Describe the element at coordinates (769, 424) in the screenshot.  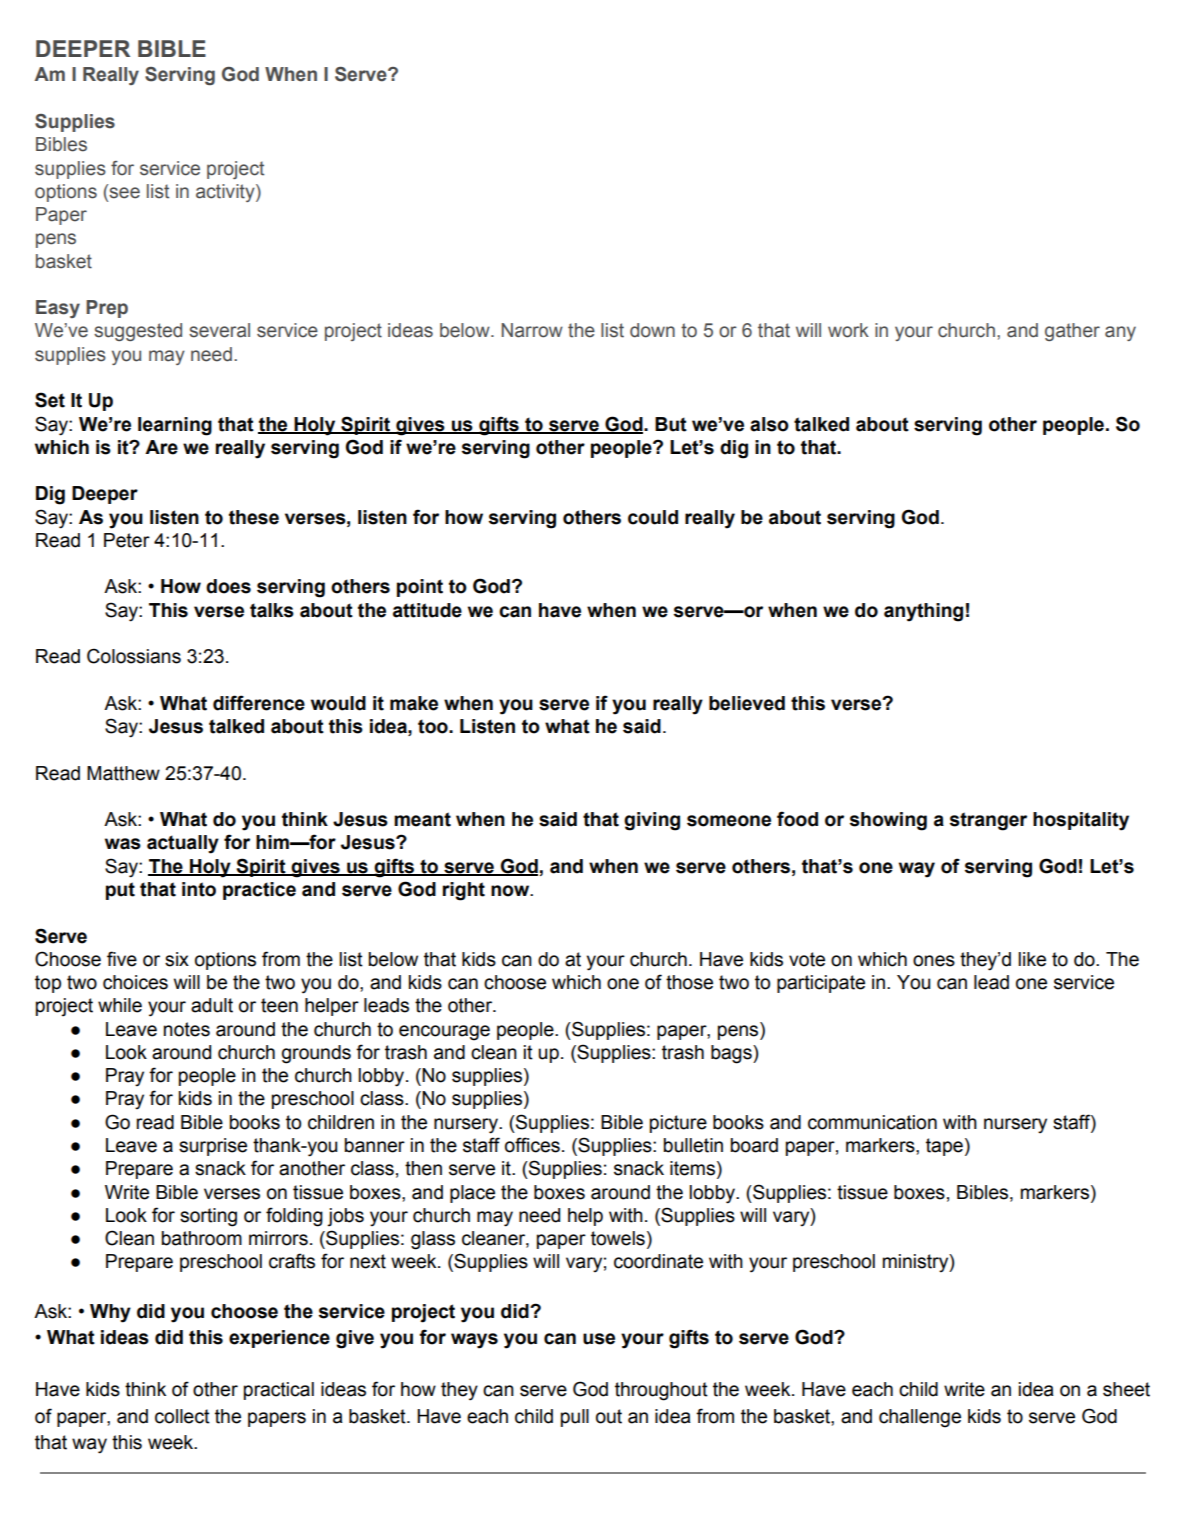
I see `also` at that location.
